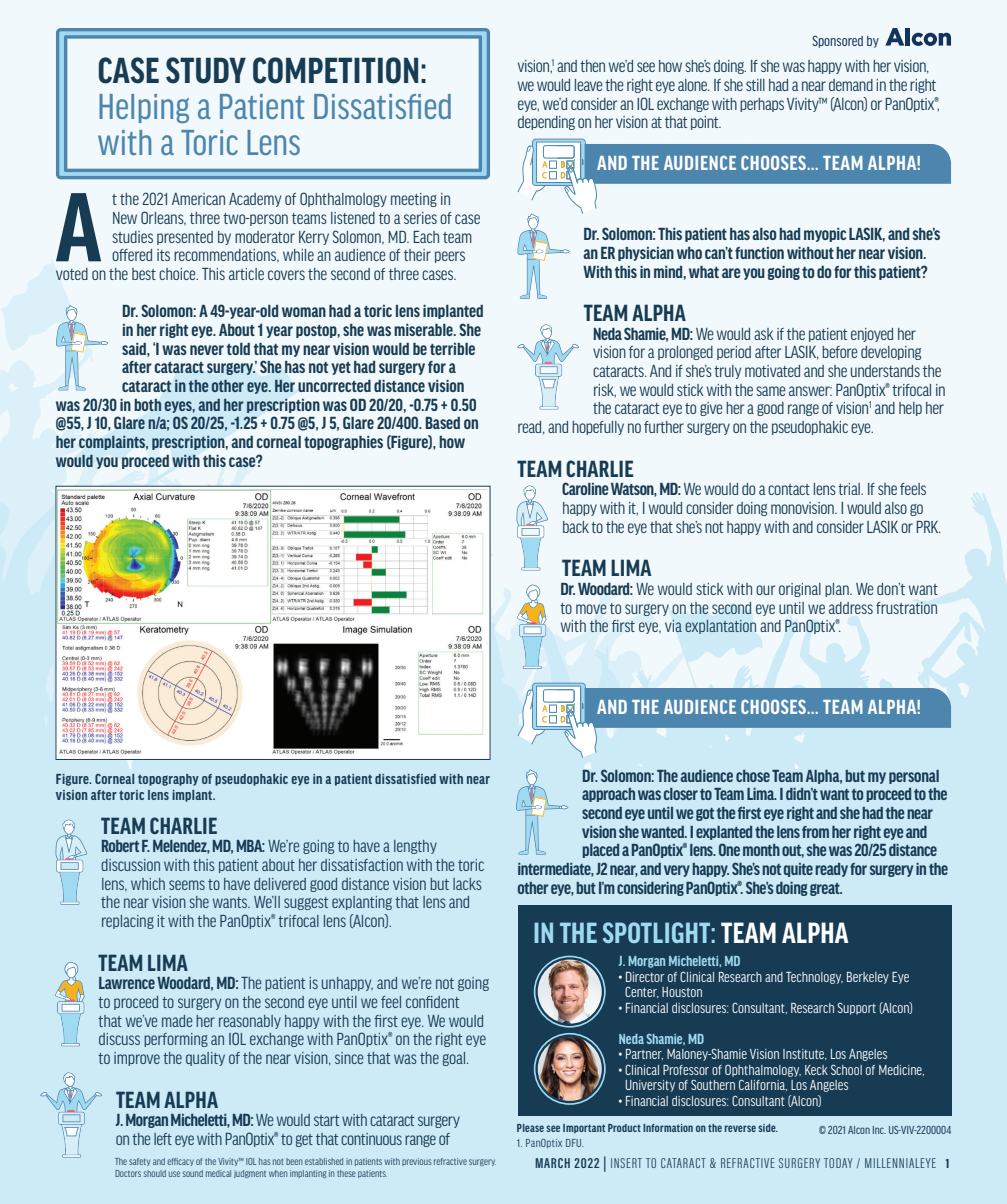  Describe the element at coordinates (163, 1139) in the page. I see `left` at that location.
